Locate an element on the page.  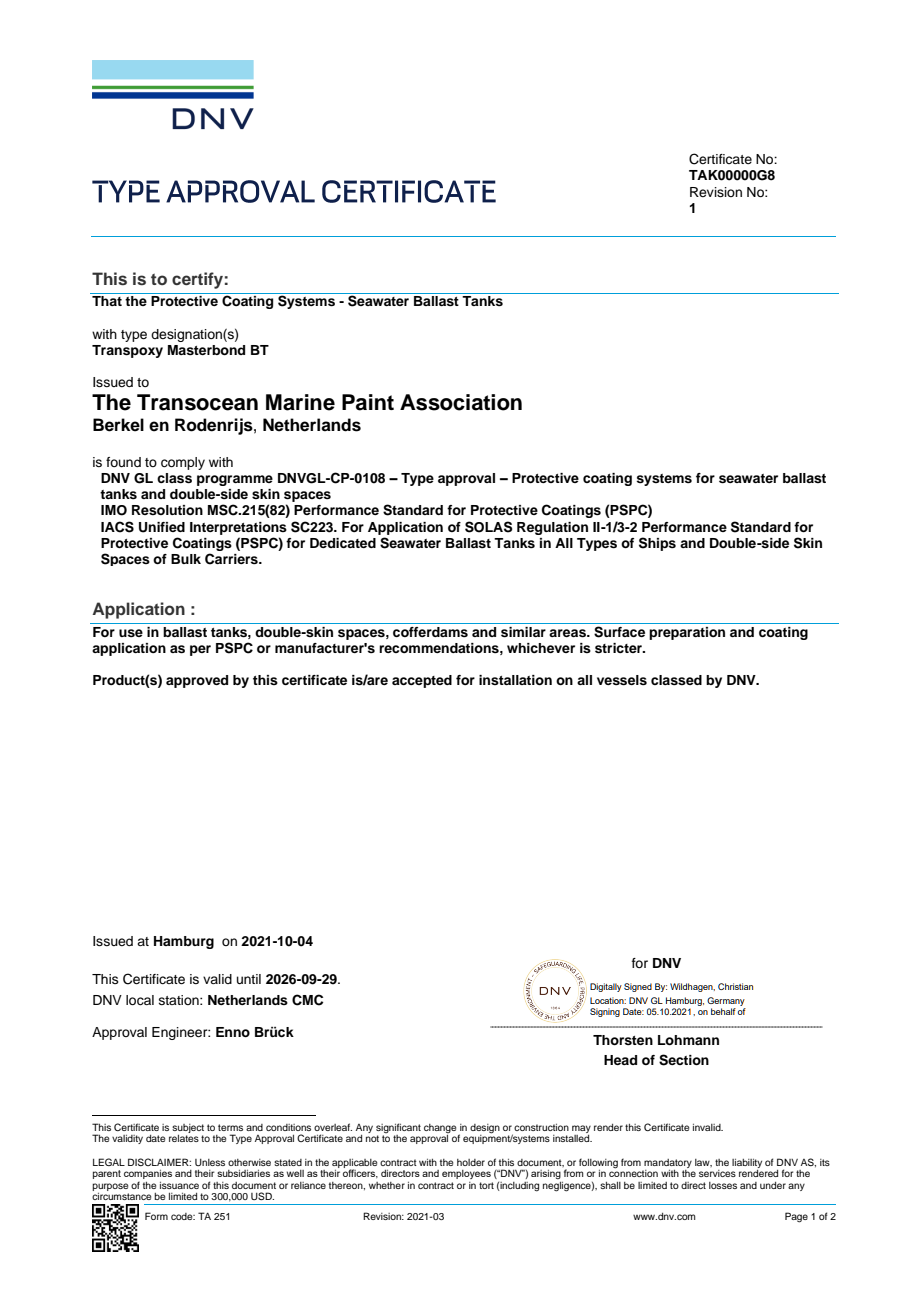
tort is located at coordinates (486, 1185).
